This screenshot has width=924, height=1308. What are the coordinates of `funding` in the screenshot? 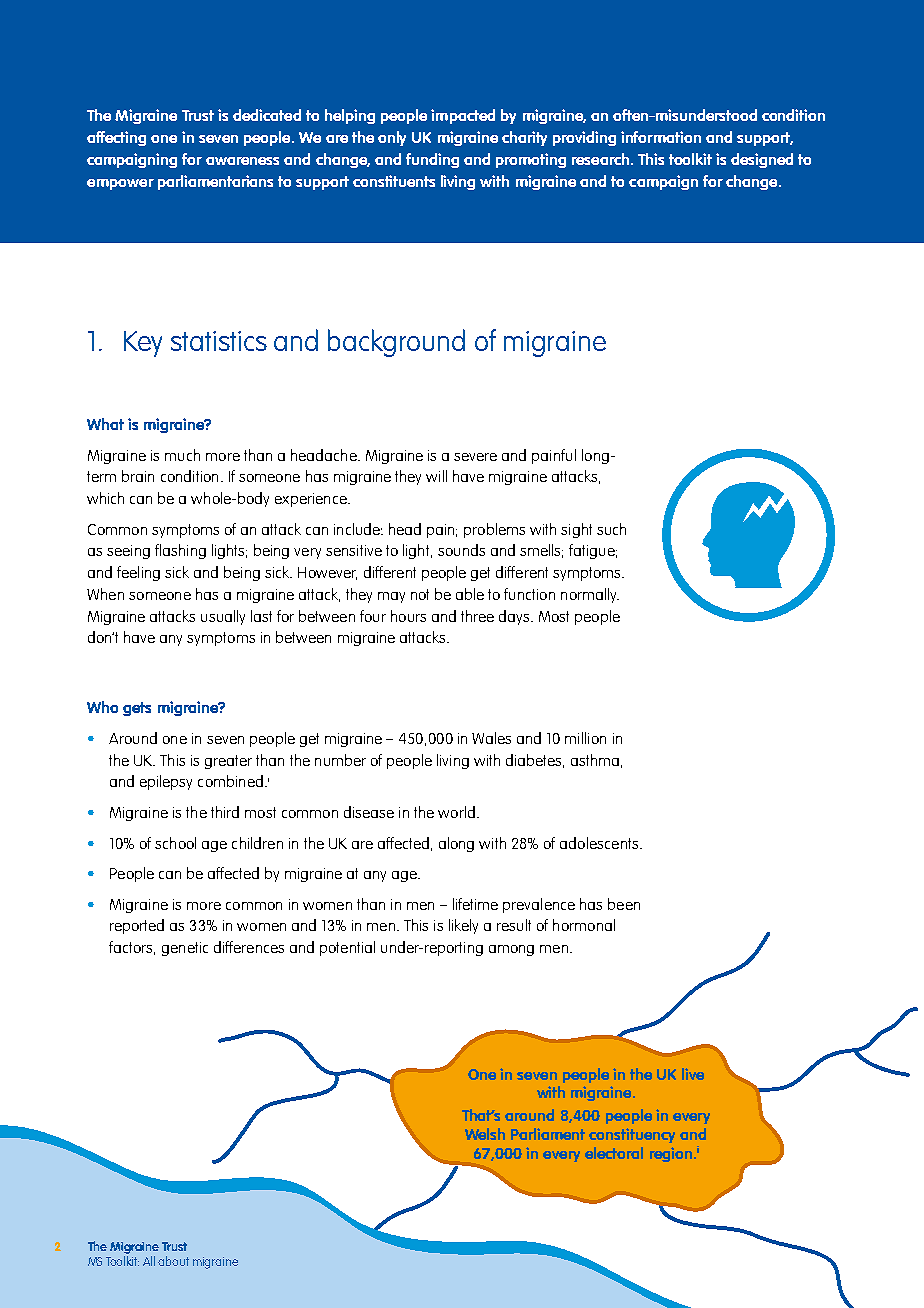 It's located at (432, 160).
